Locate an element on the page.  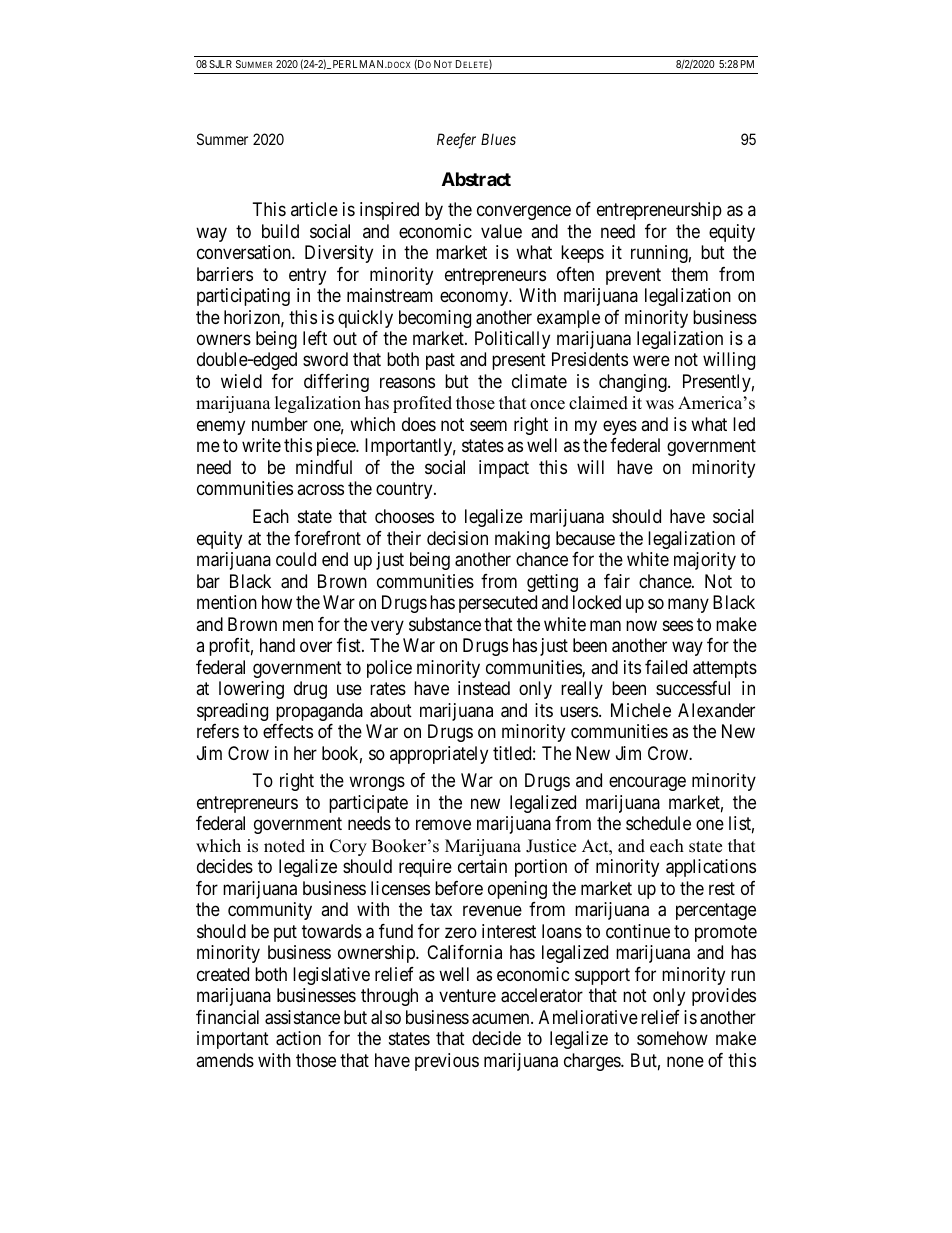
certain is located at coordinates (482, 866).
